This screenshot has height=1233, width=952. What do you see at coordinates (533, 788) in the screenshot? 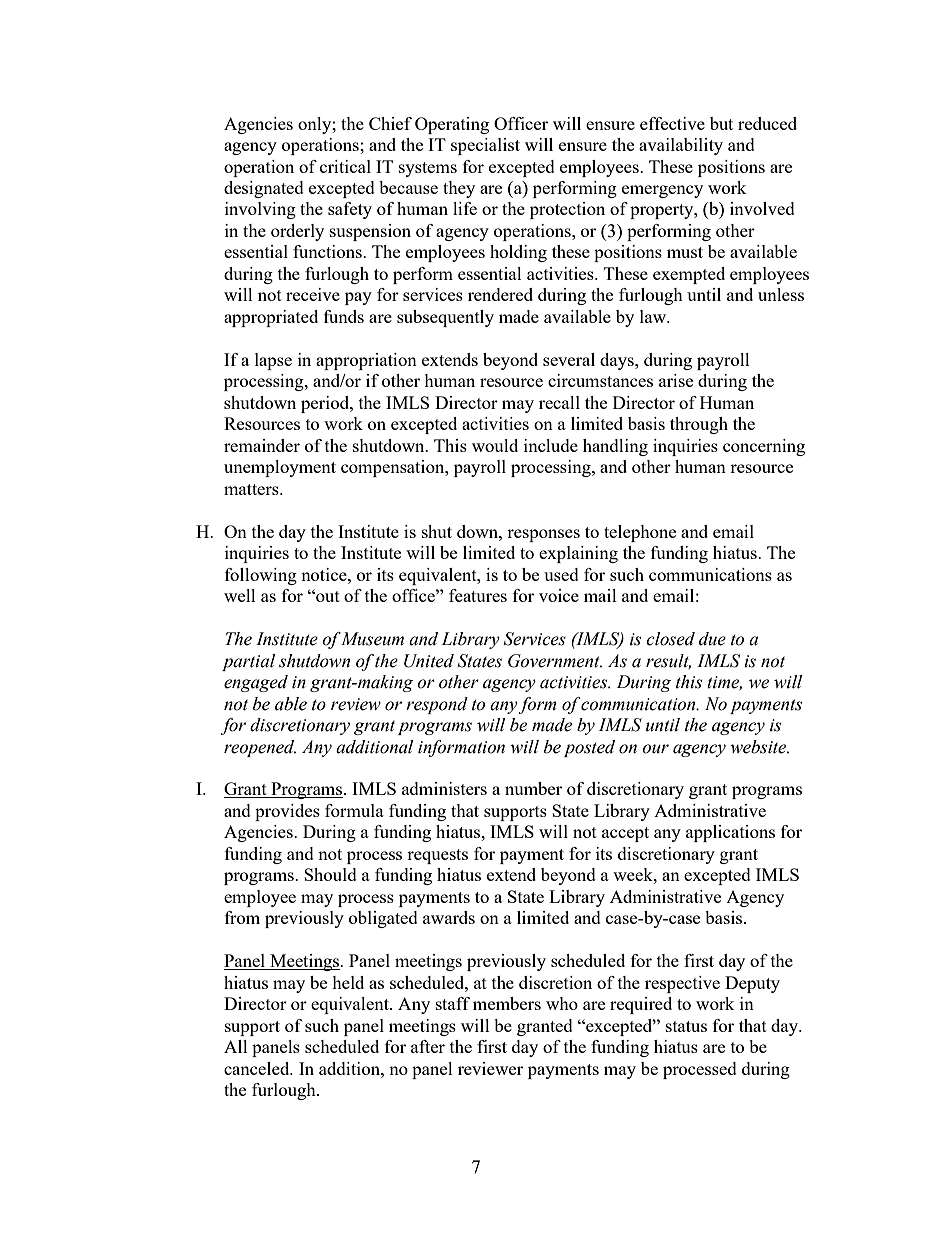
I see `number` at bounding box center [533, 788].
